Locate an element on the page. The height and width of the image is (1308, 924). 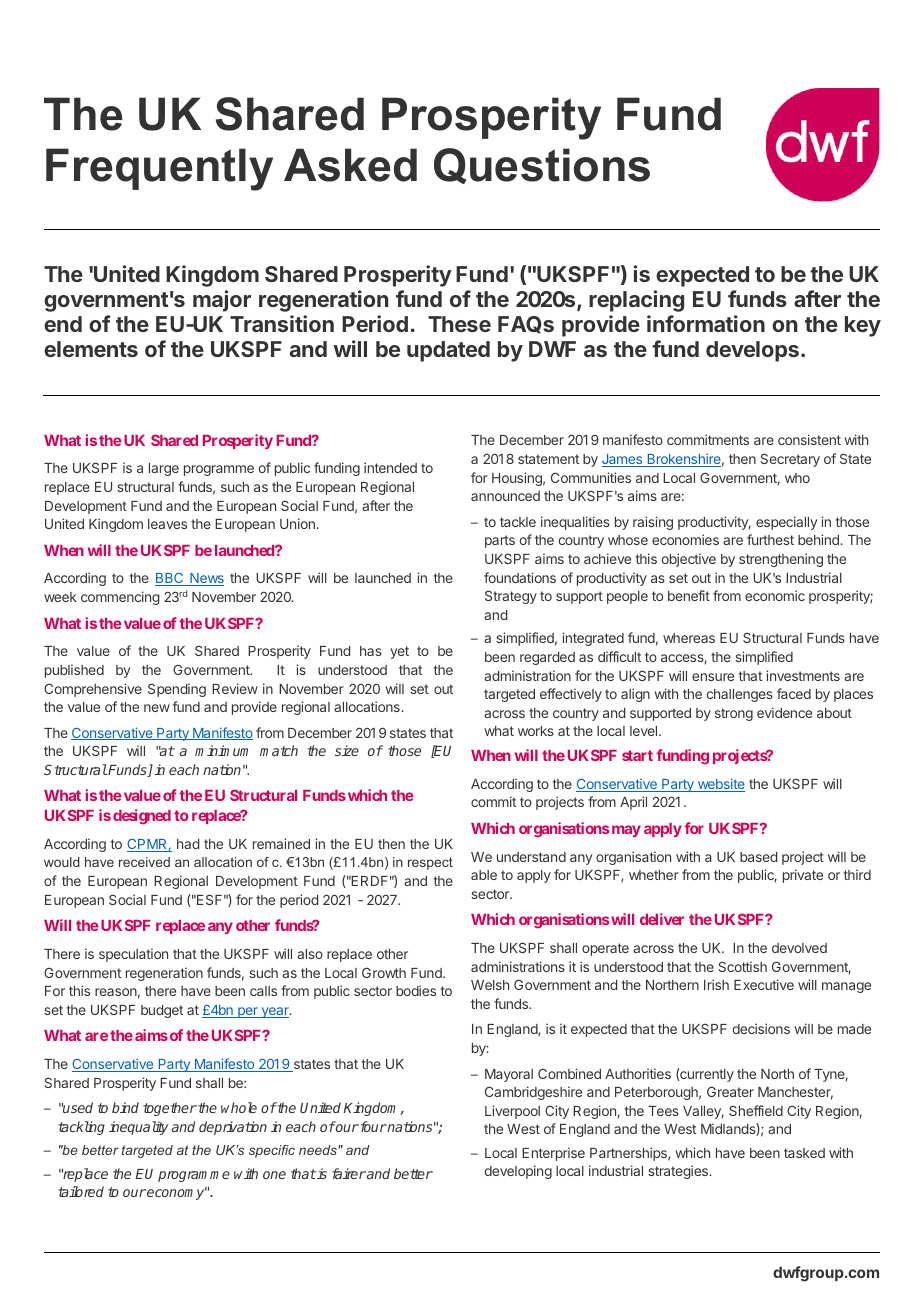
information is located at coordinates (706, 323).
